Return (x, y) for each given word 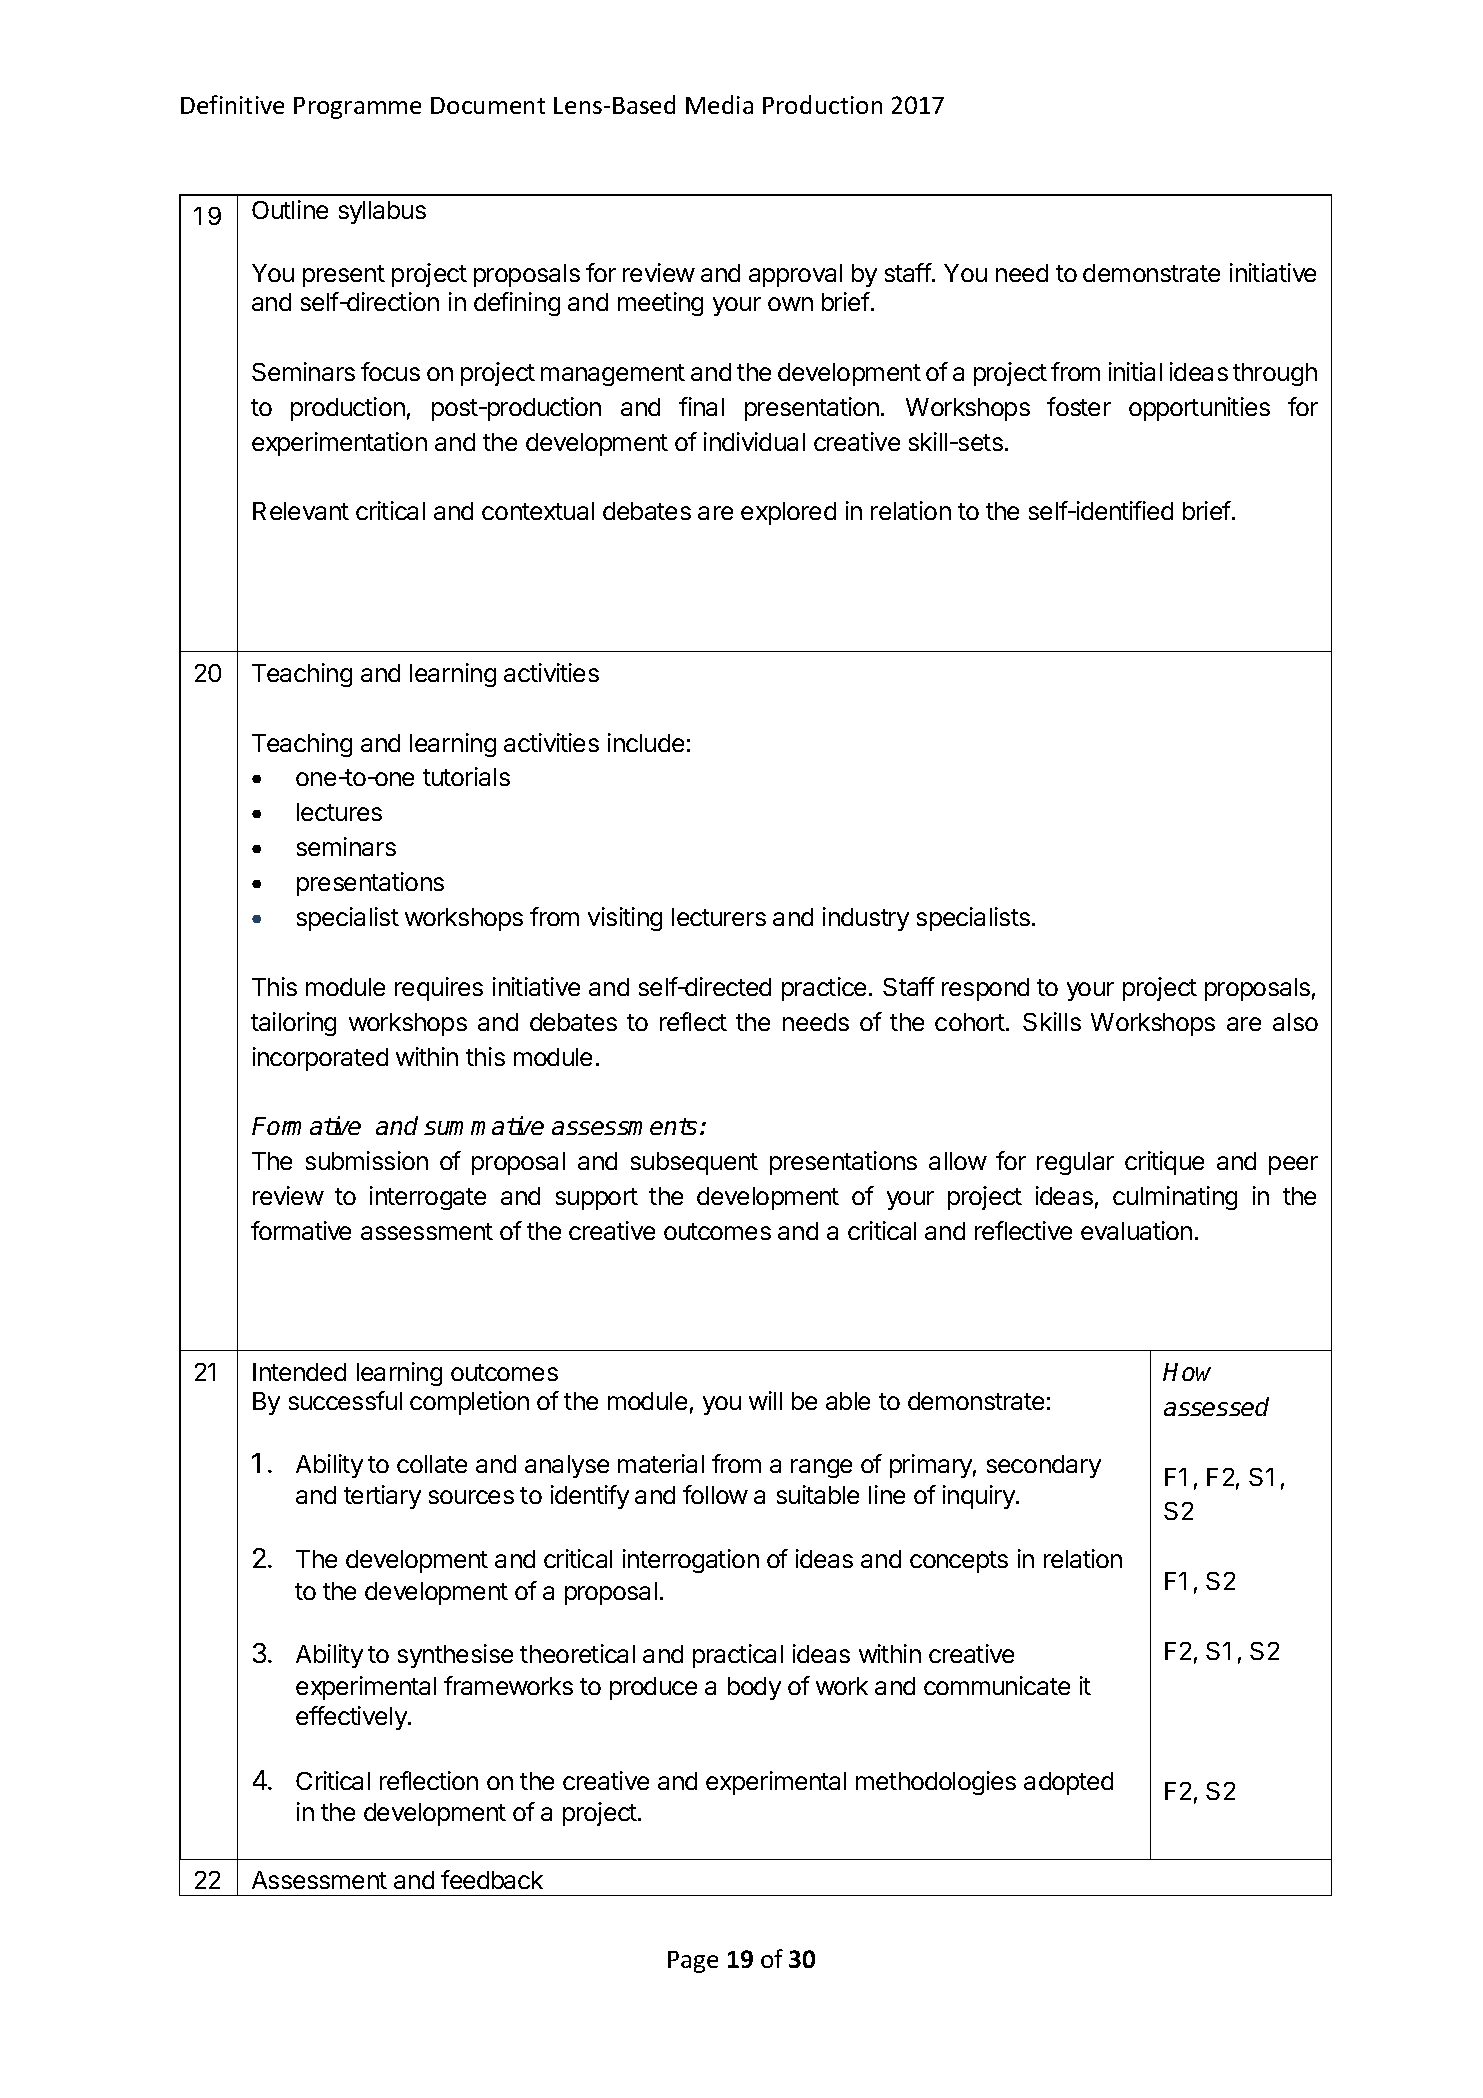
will (765, 1400)
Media (719, 104)
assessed (1216, 1406)
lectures (339, 812)
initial (1135, 371)
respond (985, 989)
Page (693, 1962)
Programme (357, 108)
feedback (492, 1879)
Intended (299, 1372)
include (646, 742)
